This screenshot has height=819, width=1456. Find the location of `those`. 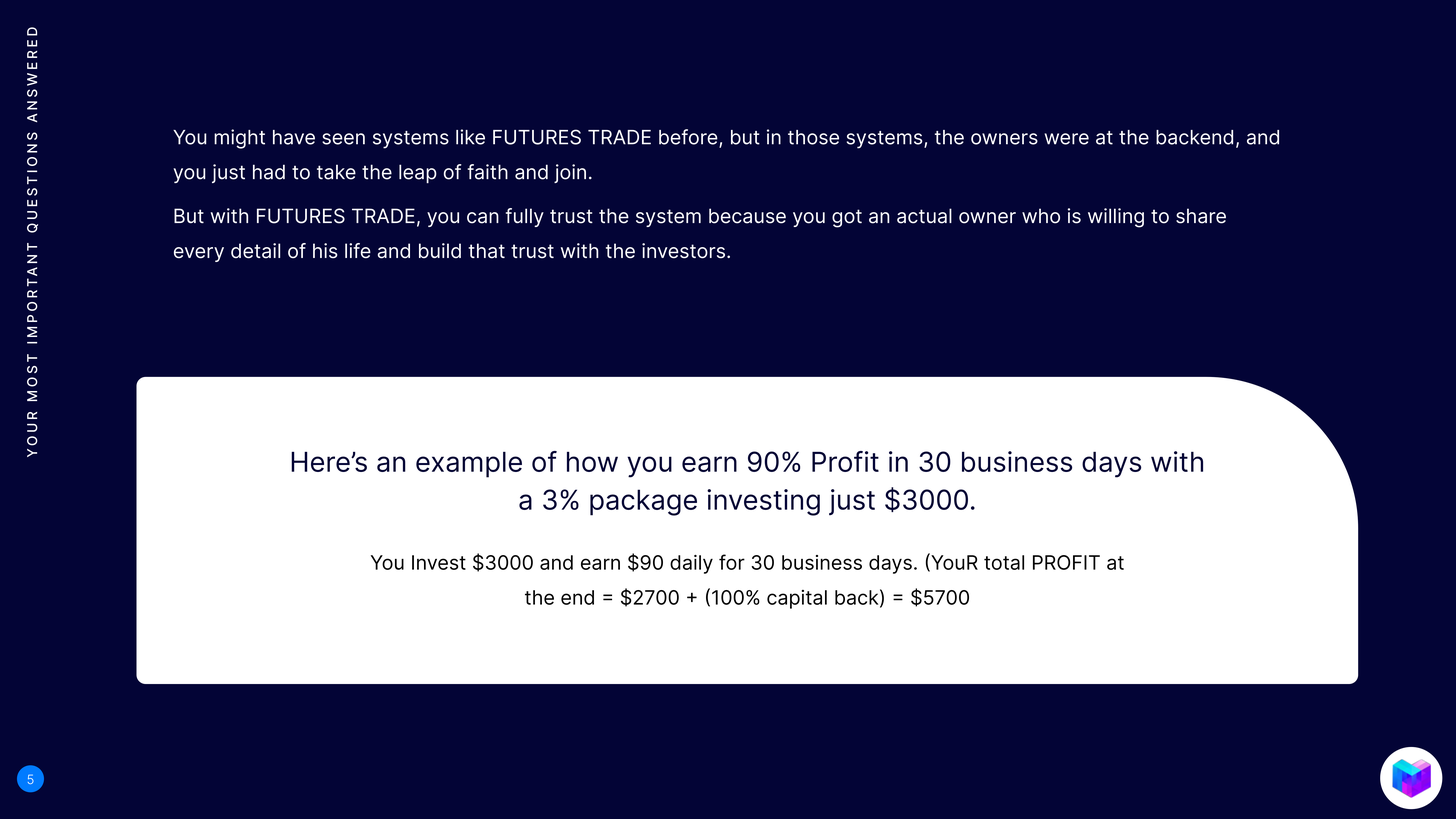

those is located at coordinates (813, 137).
